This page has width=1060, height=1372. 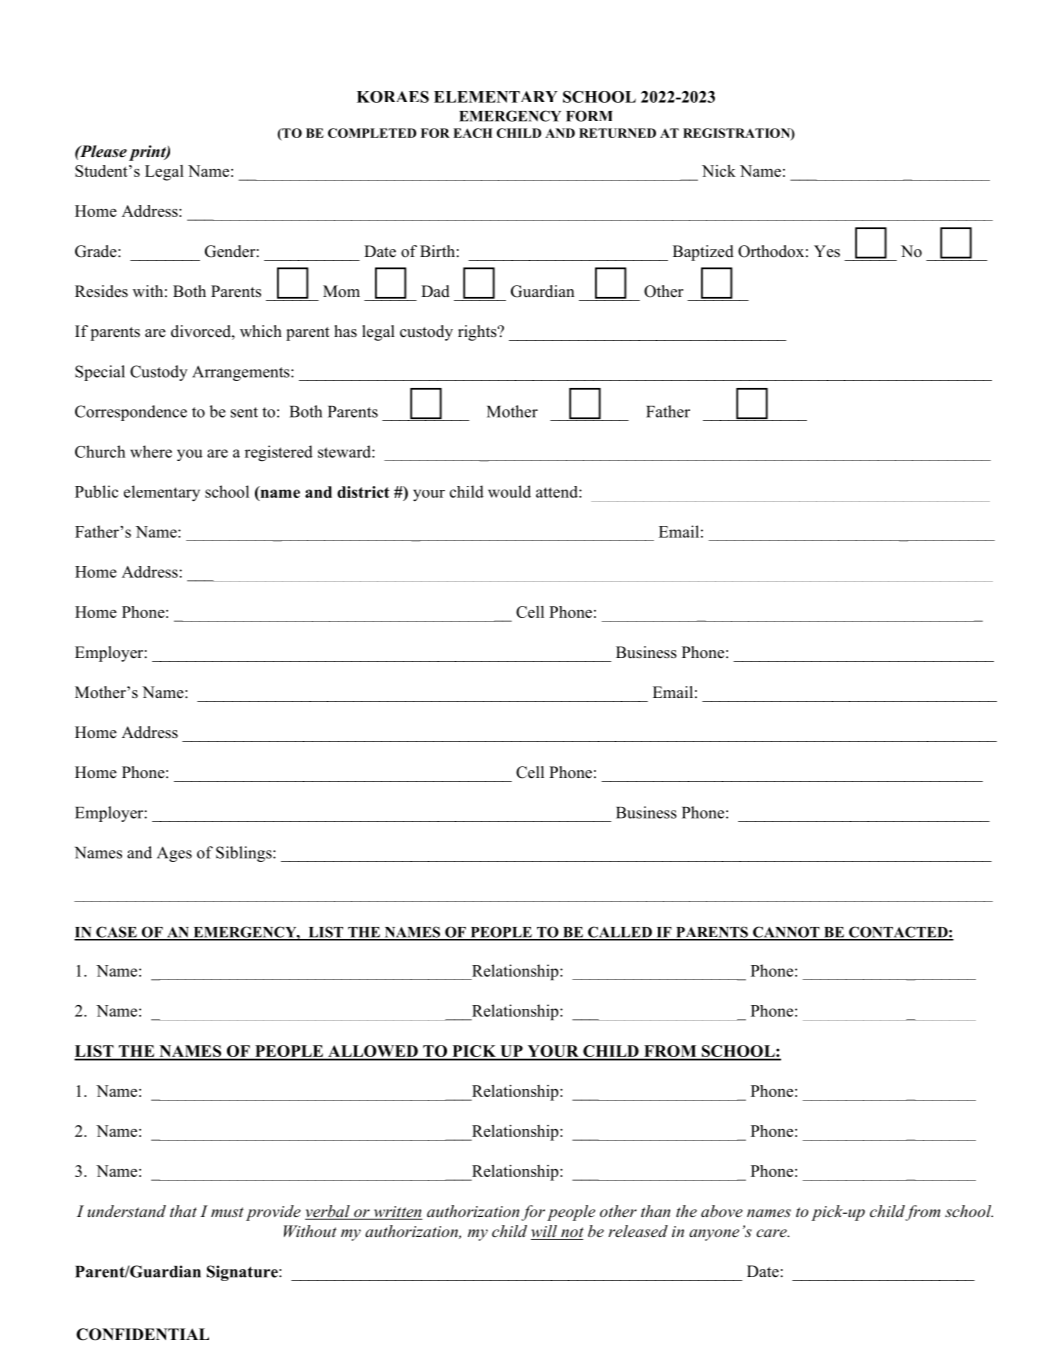 I want to click on EACH, so click(x=472, y=133).
